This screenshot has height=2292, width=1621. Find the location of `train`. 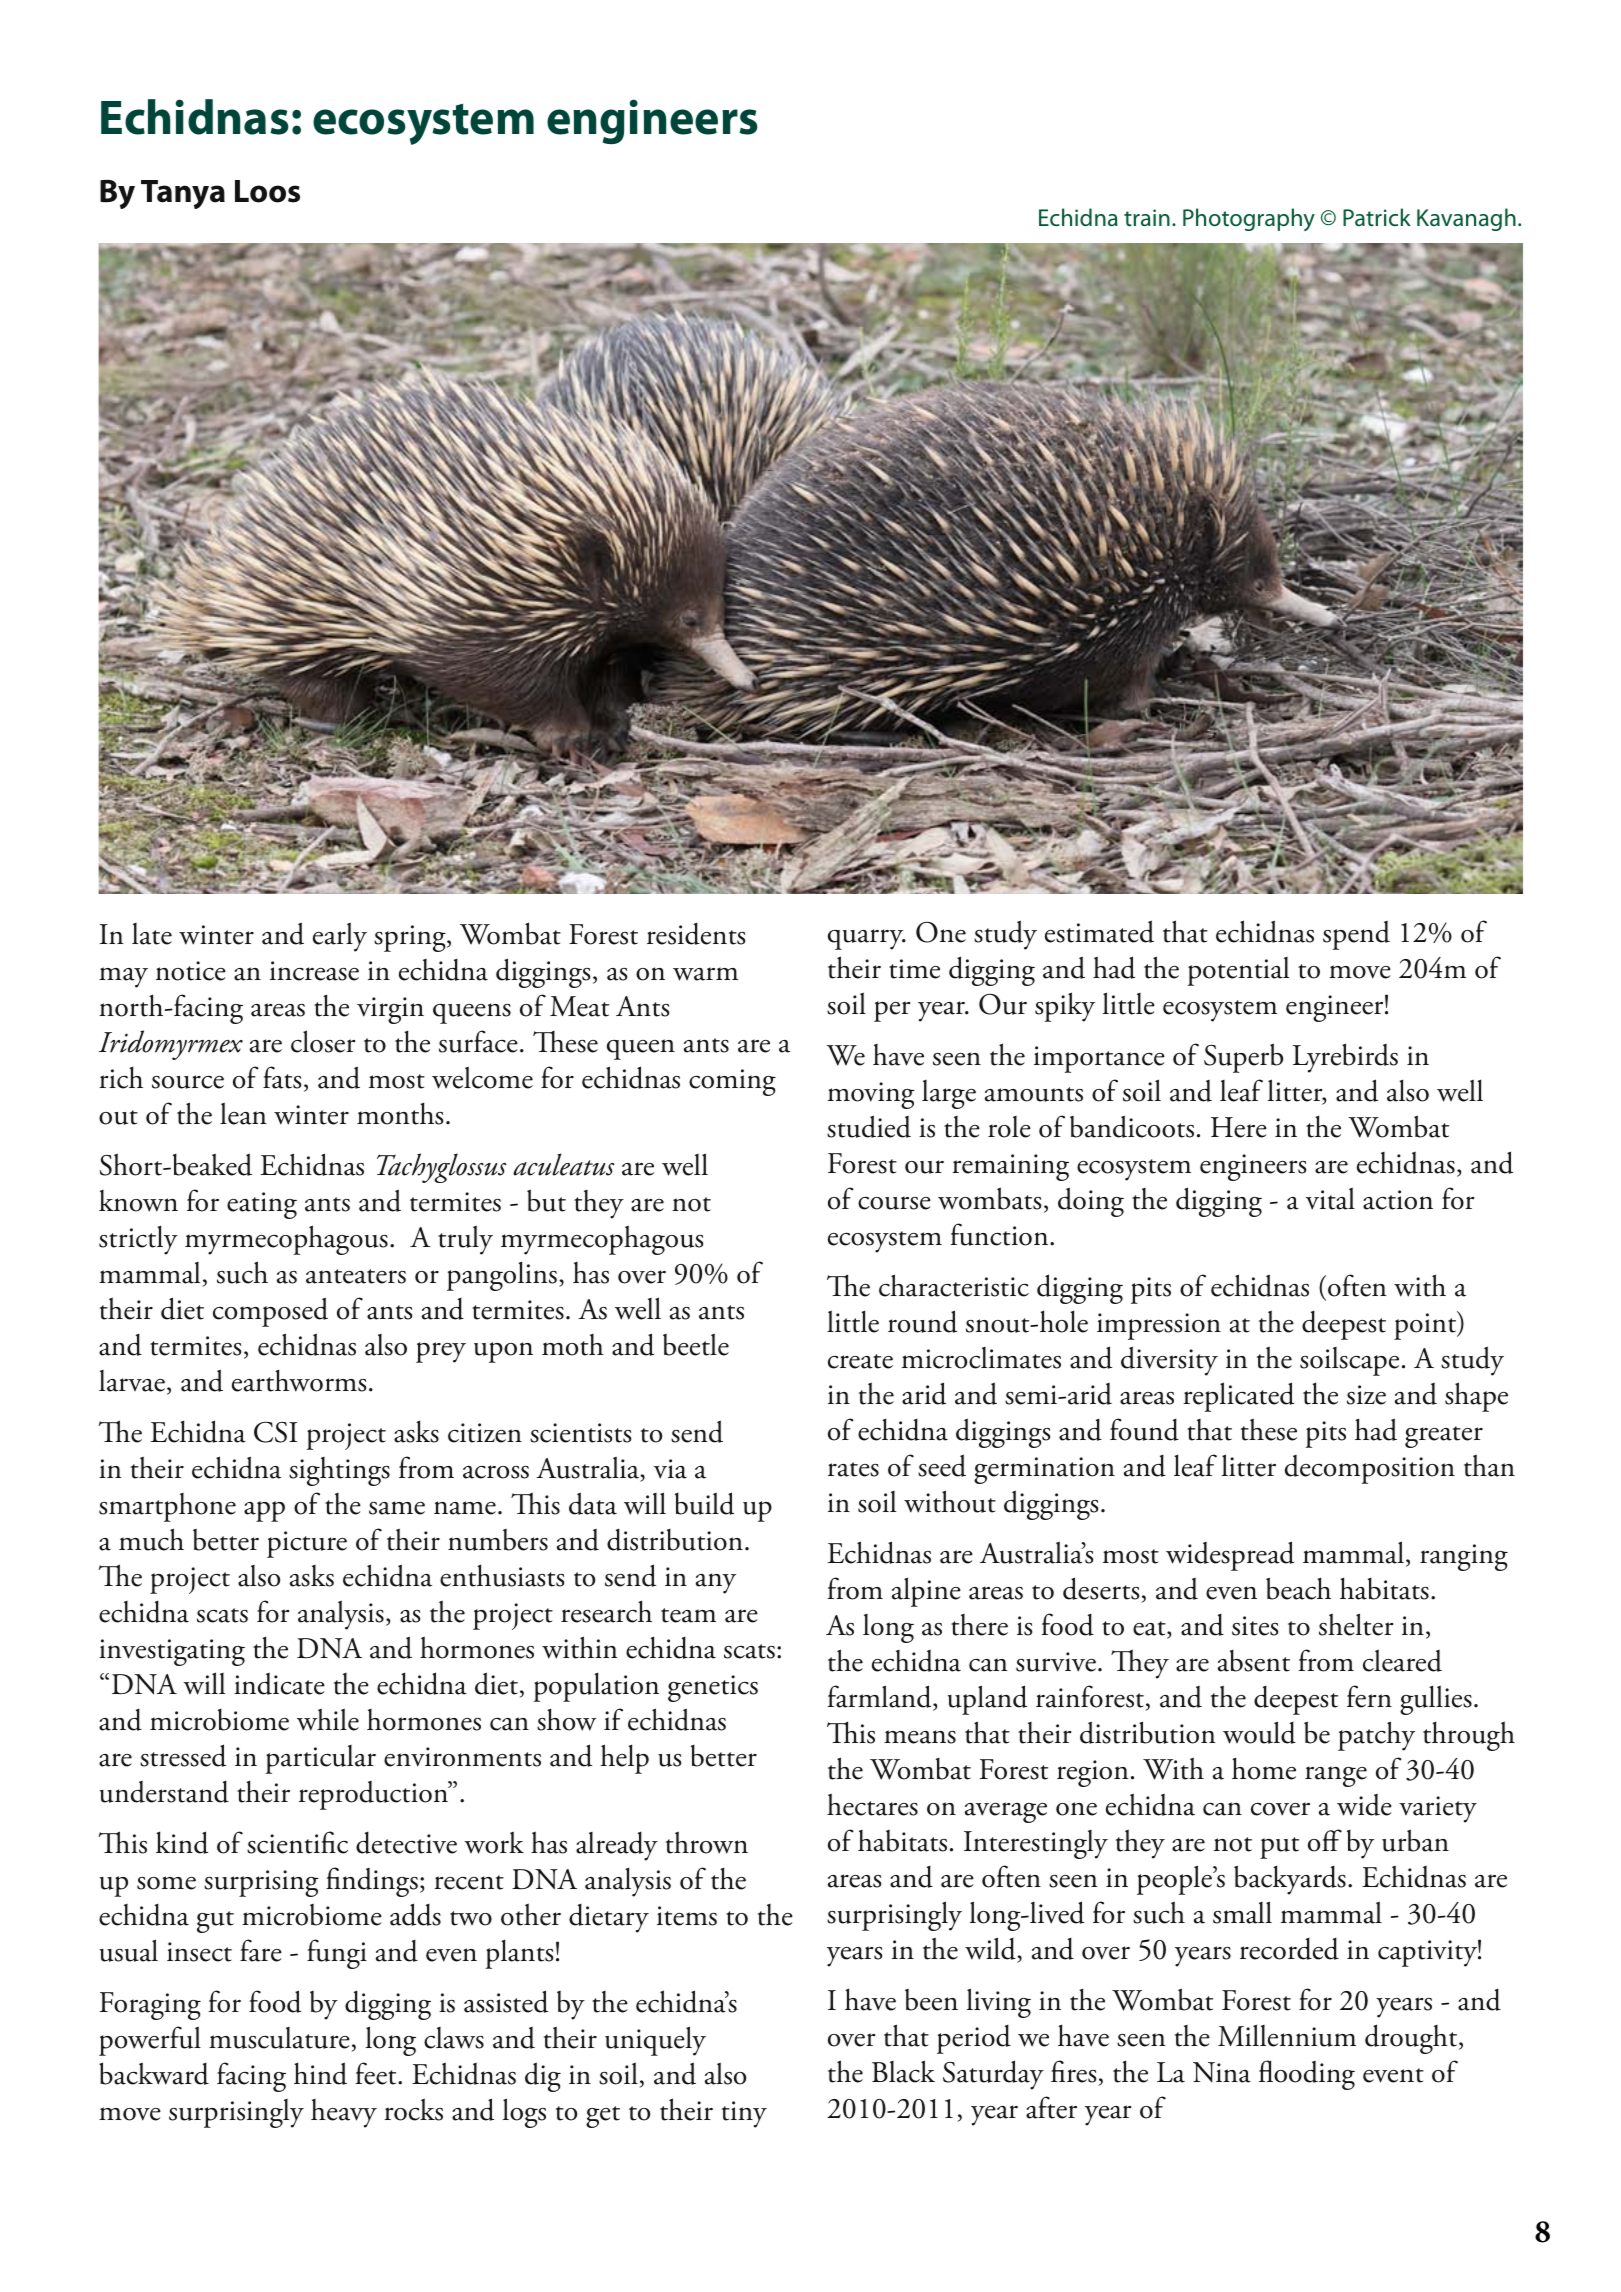

train is located at coordinates (1147, 218).
